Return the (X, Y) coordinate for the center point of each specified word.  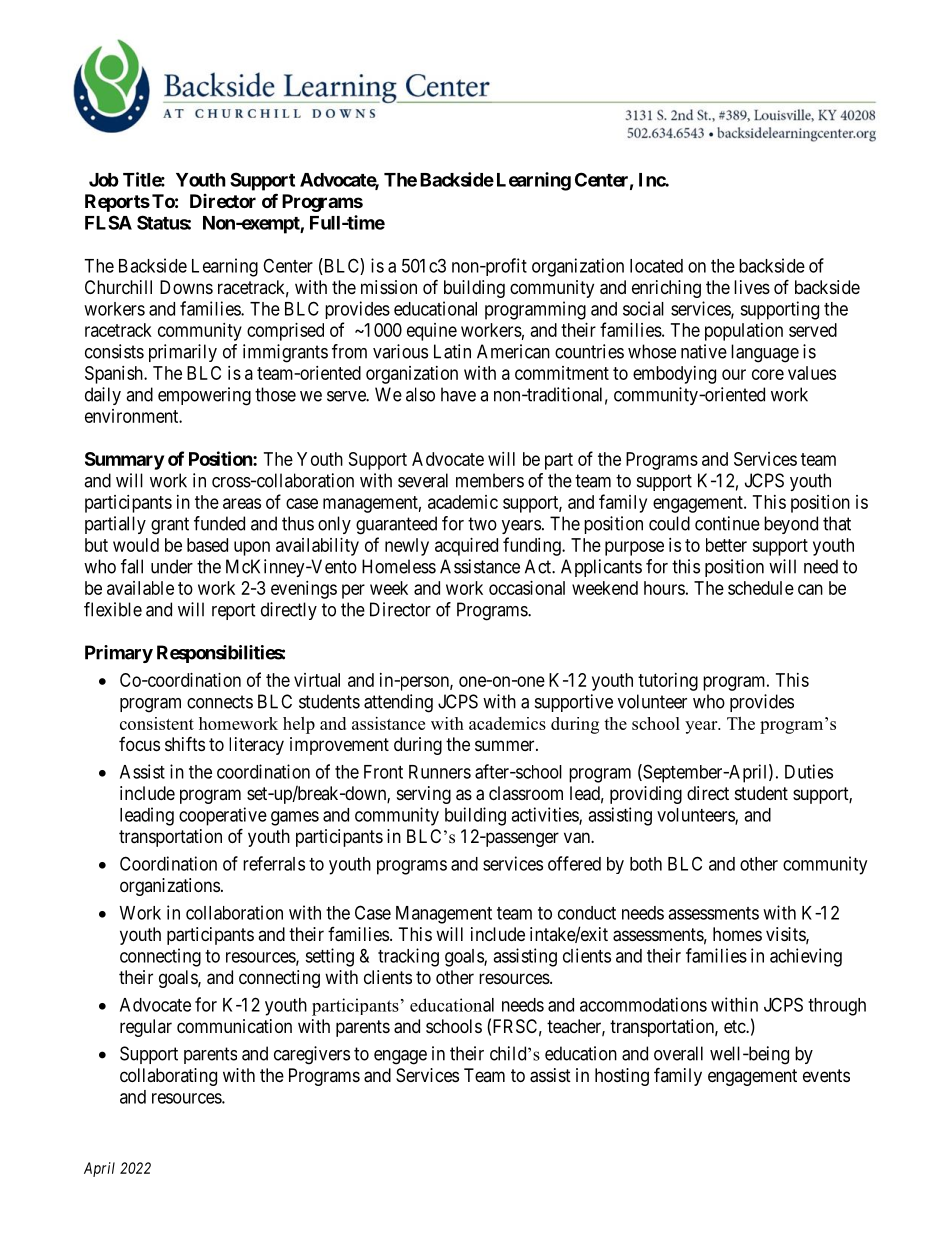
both (646, 864)
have (458, 394)
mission (389, 287)
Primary (119, 654)
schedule (761, 588)
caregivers (312, 1055)
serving (424, 795)
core (768, 374)
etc (735, 1026)
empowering (204, 396)
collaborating (168, 1077)
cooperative (223, 816)
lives (752, 287)
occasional (527, 588)
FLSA (108, 222)
